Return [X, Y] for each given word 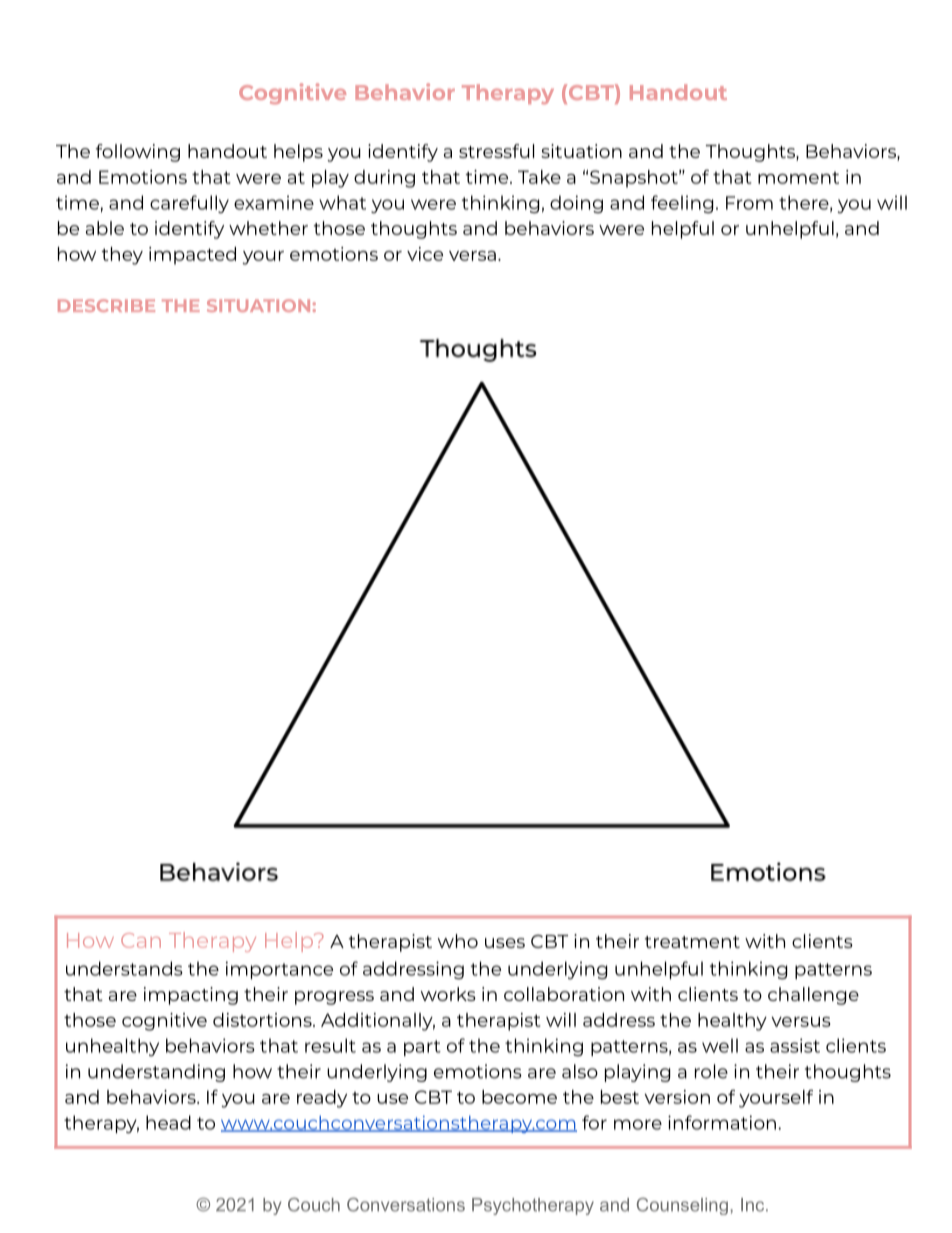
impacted [192, 256]
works [448, 994]
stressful [496, 151]
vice [425, 254]
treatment [692, 942]
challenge [813, 996]
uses [505, 943]
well [720, 1045]
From [749, 203]
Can [141, 940]
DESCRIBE [106, 305]
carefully [189, 204]
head [168, 1122]
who [458, 941]
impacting [191, 996]
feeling [682, 204]
